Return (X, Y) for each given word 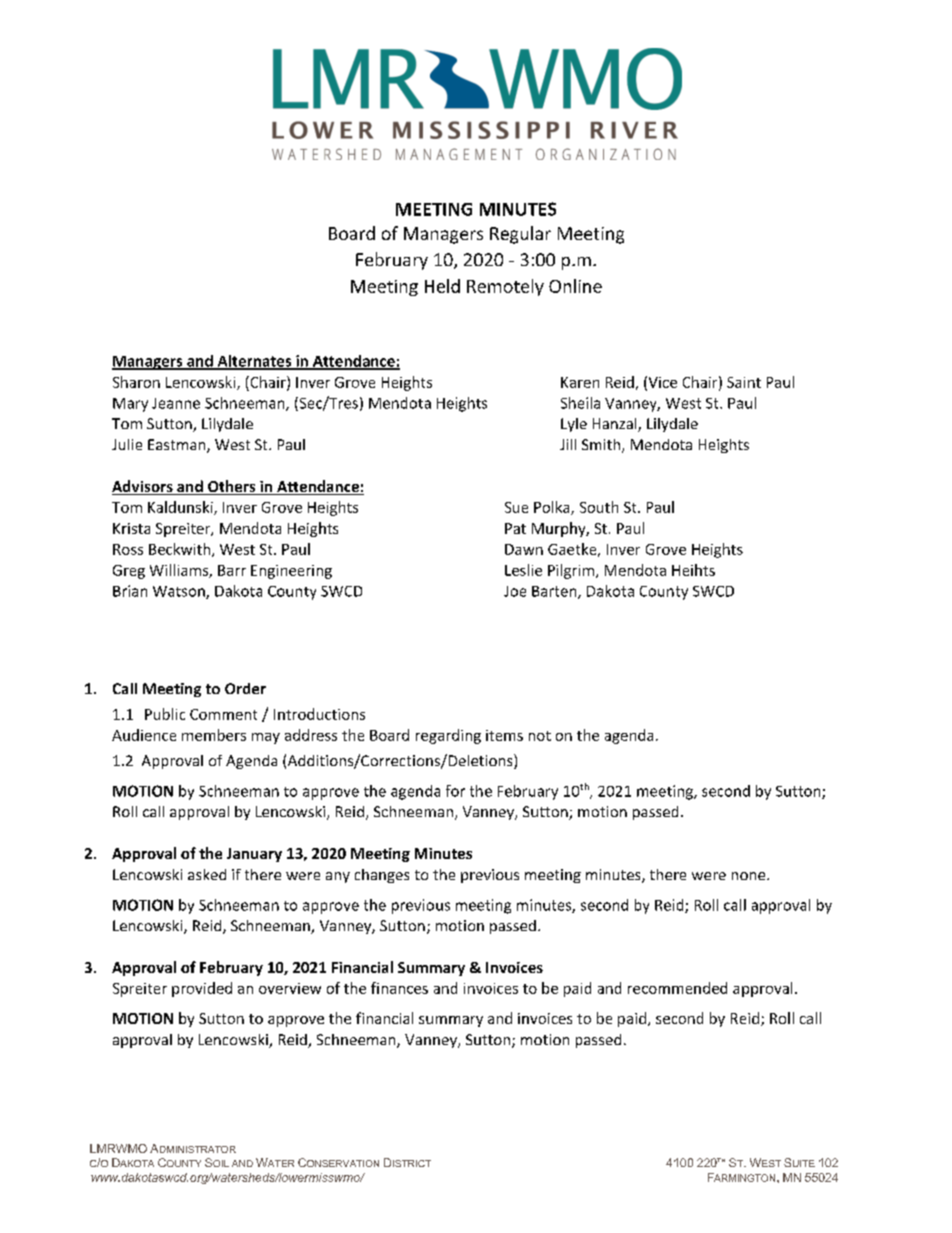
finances (399, 988)
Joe (515, 591)
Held (442, 286)
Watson (180, 592)
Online (575, 286)
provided (202, 989)
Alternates (254, 362)
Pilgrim (571, 571)
